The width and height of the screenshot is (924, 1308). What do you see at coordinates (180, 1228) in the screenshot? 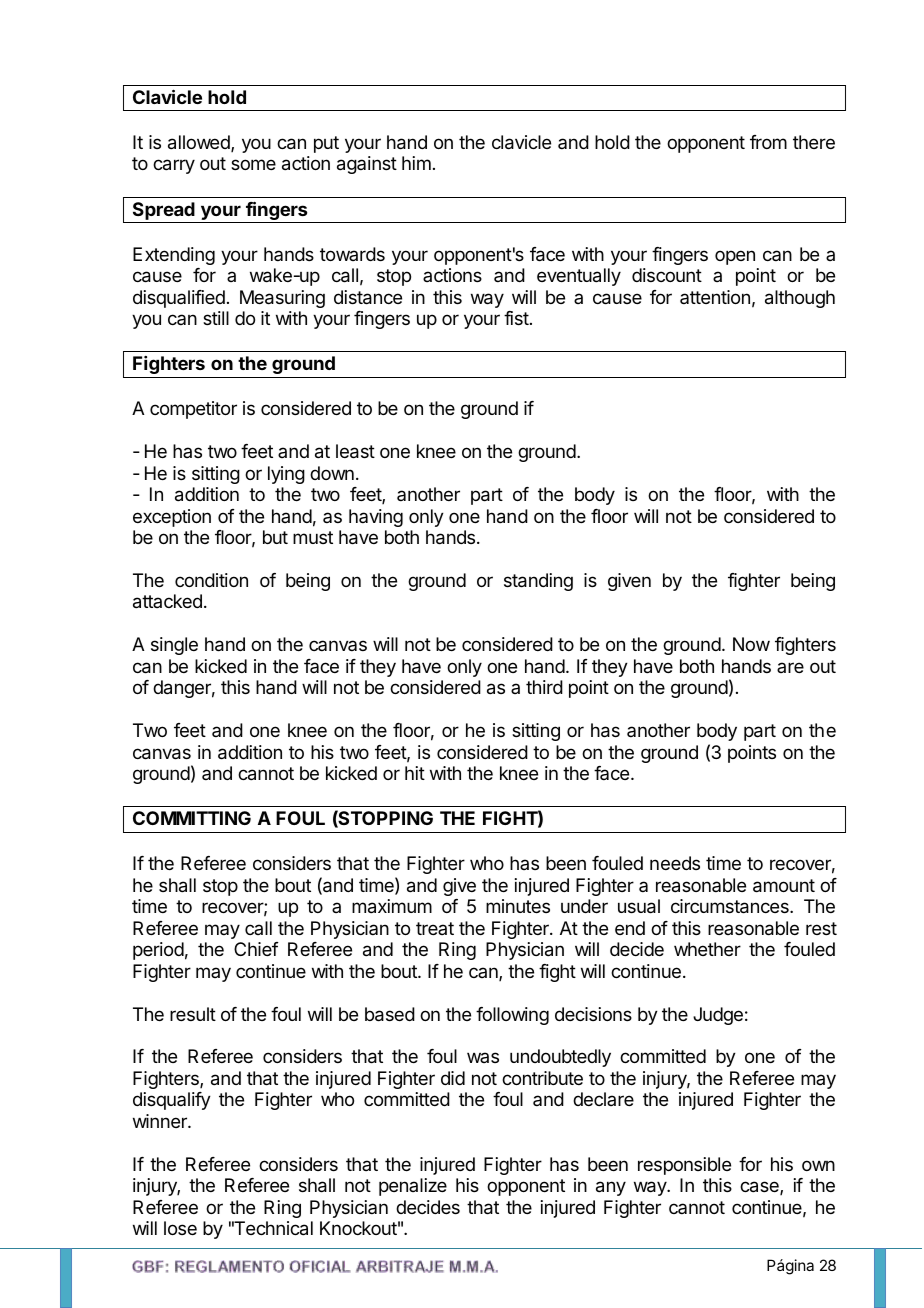
I see `lose` at bounding box center [180, 1228].
